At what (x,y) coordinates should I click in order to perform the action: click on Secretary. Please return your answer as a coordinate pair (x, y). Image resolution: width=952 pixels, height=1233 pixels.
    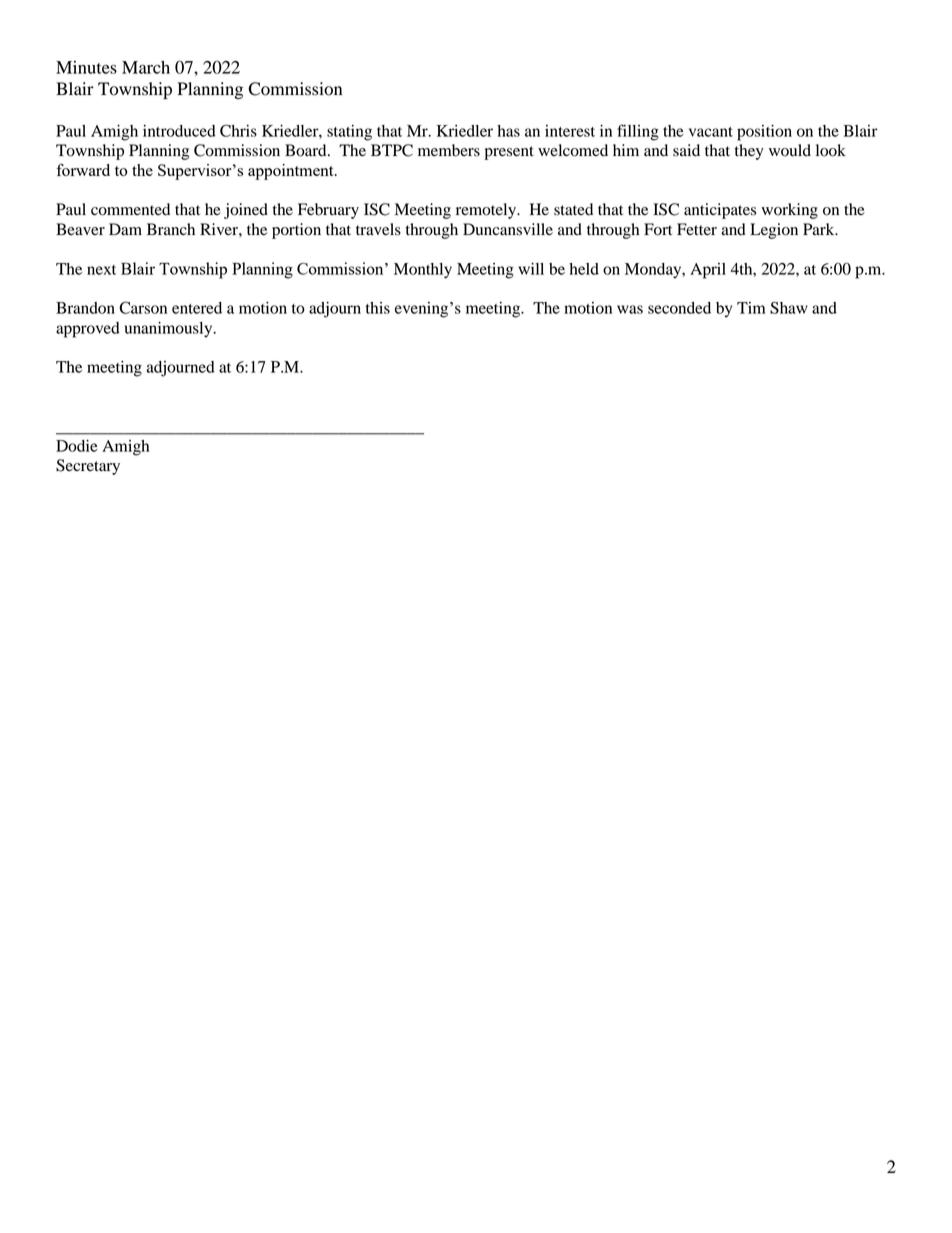
    Looking at the image, I should click on (88, 467).
